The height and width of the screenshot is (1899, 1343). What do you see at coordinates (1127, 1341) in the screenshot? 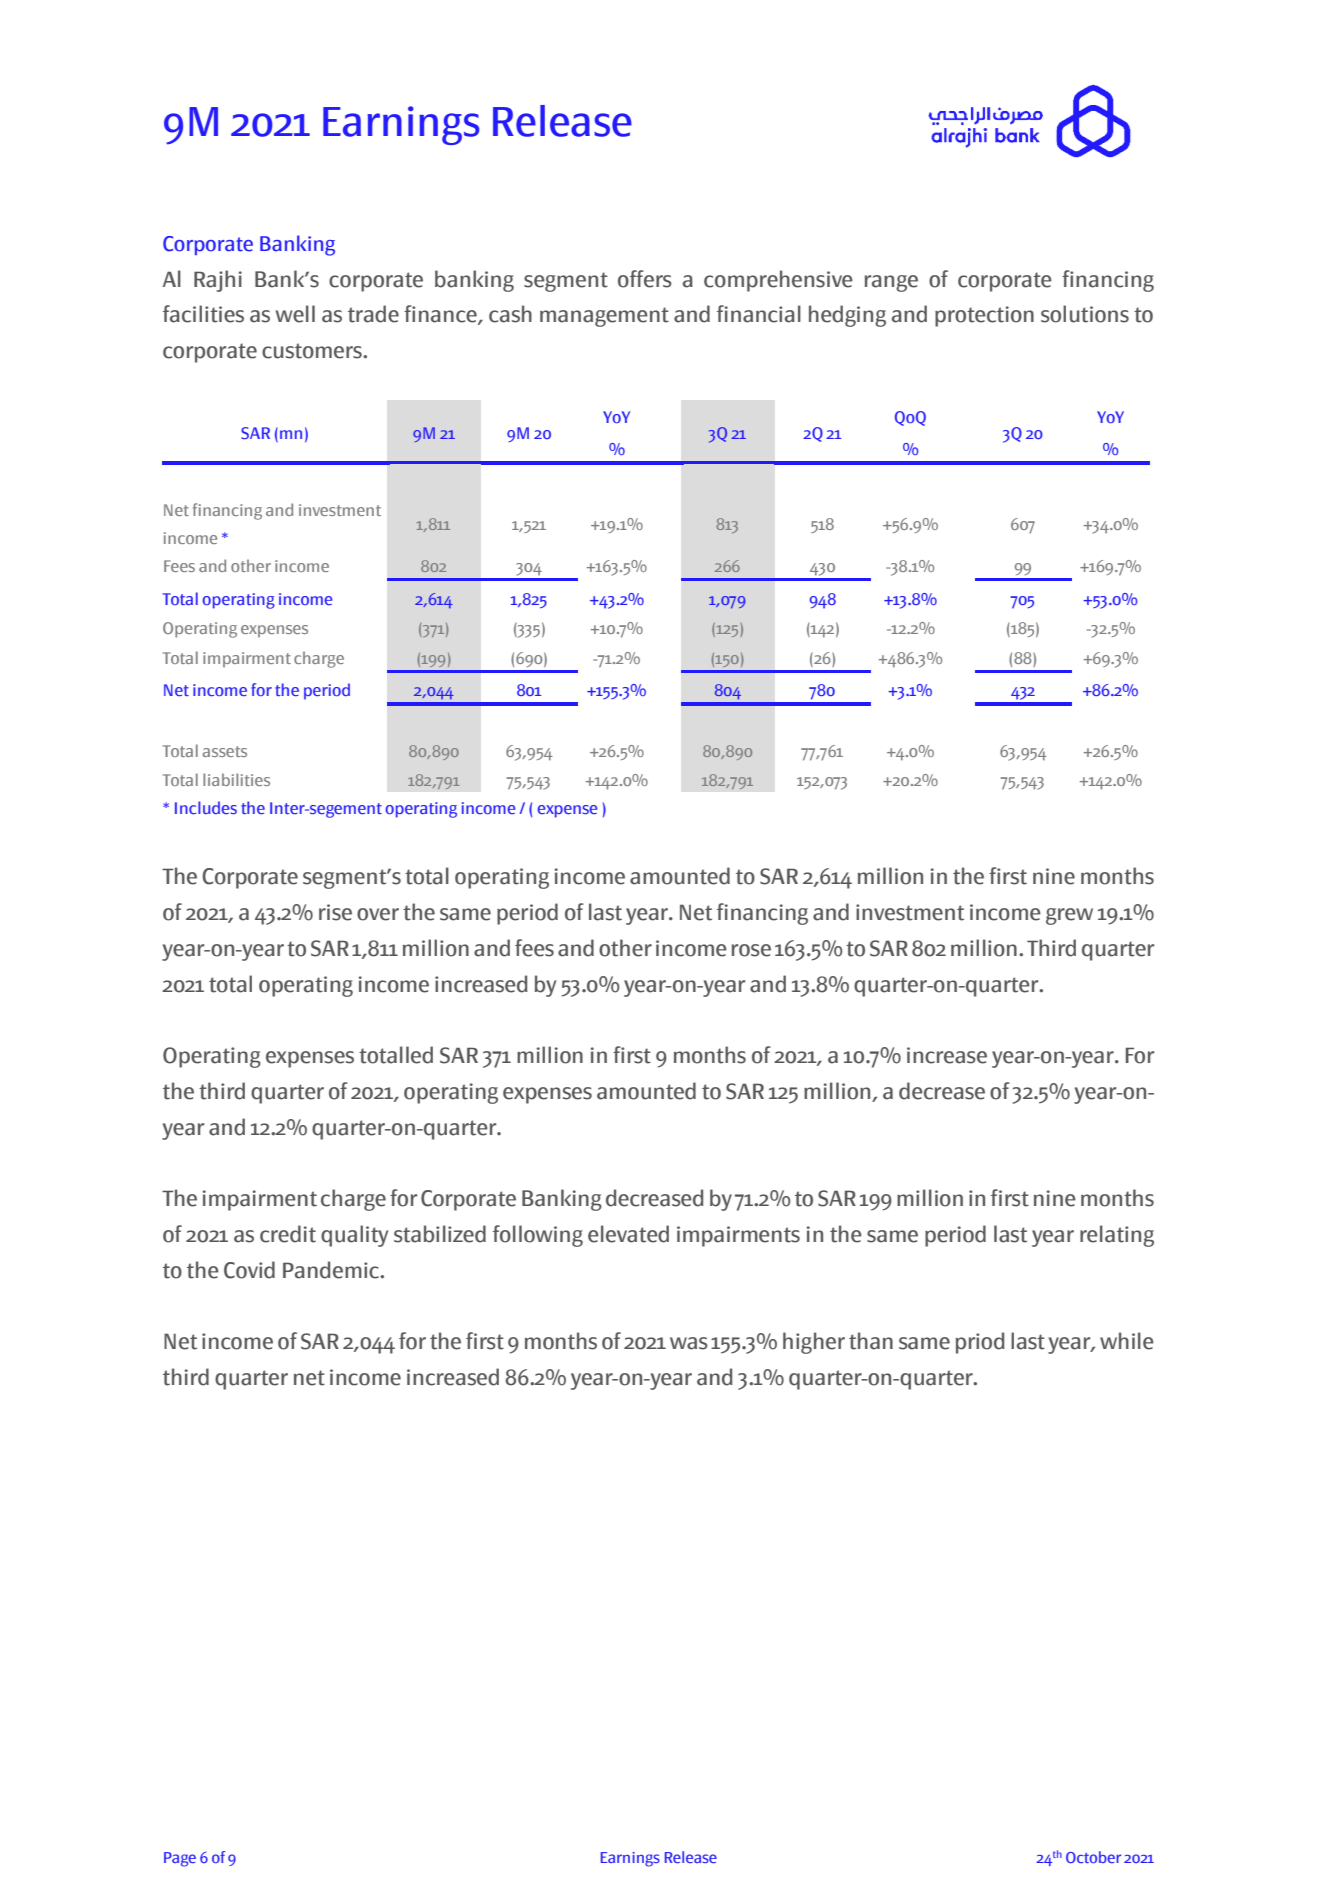
I see `while` at bounding box center [1127, 1341].
